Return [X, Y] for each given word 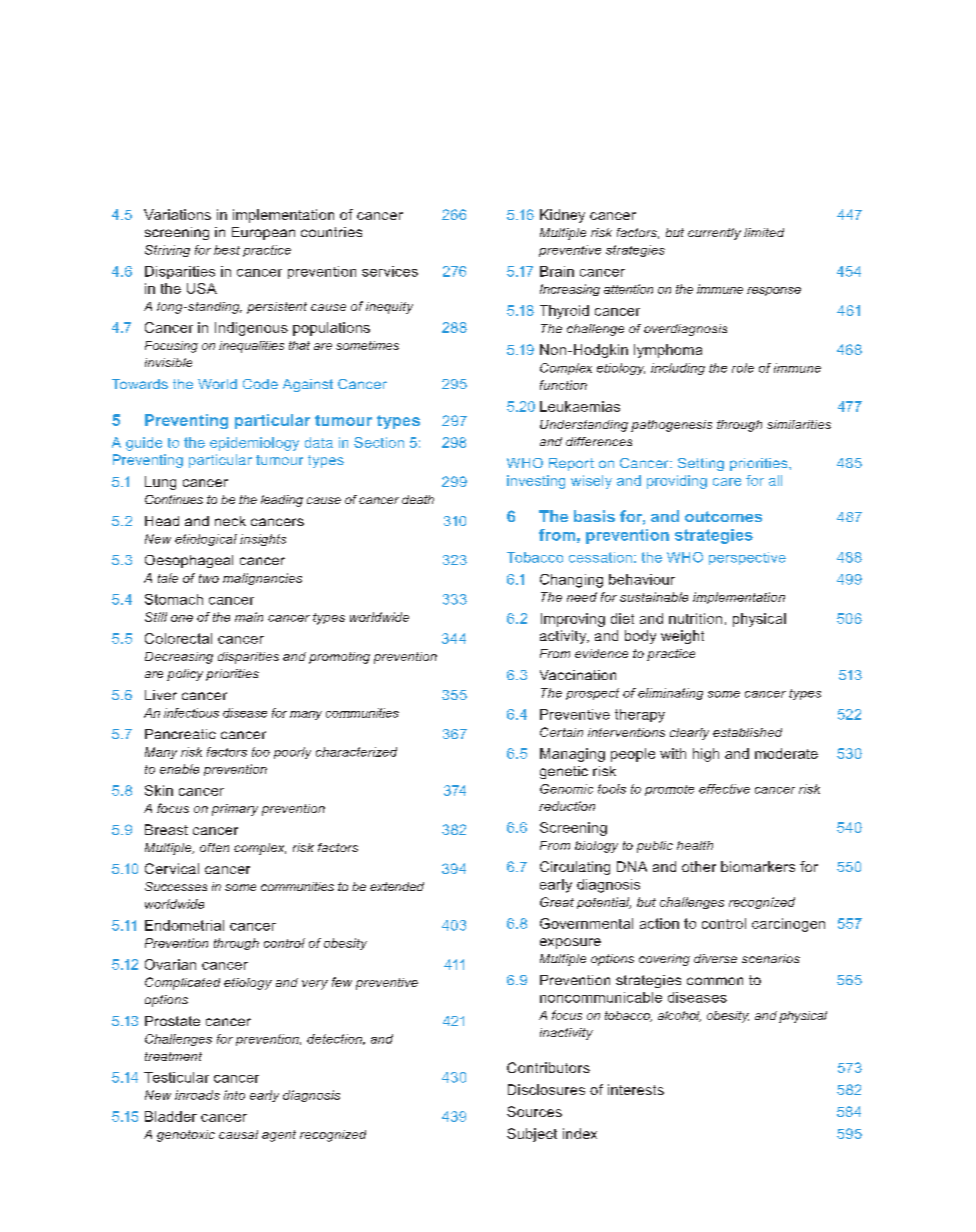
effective [724, 789]
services [390, 271]
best [227, 250]
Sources [534, 1111]
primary [235, 810]
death [418, 499]
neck [230, 521]
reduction [567, 806]
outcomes [723, 516]
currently [714, 234]
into [234, 1095]
